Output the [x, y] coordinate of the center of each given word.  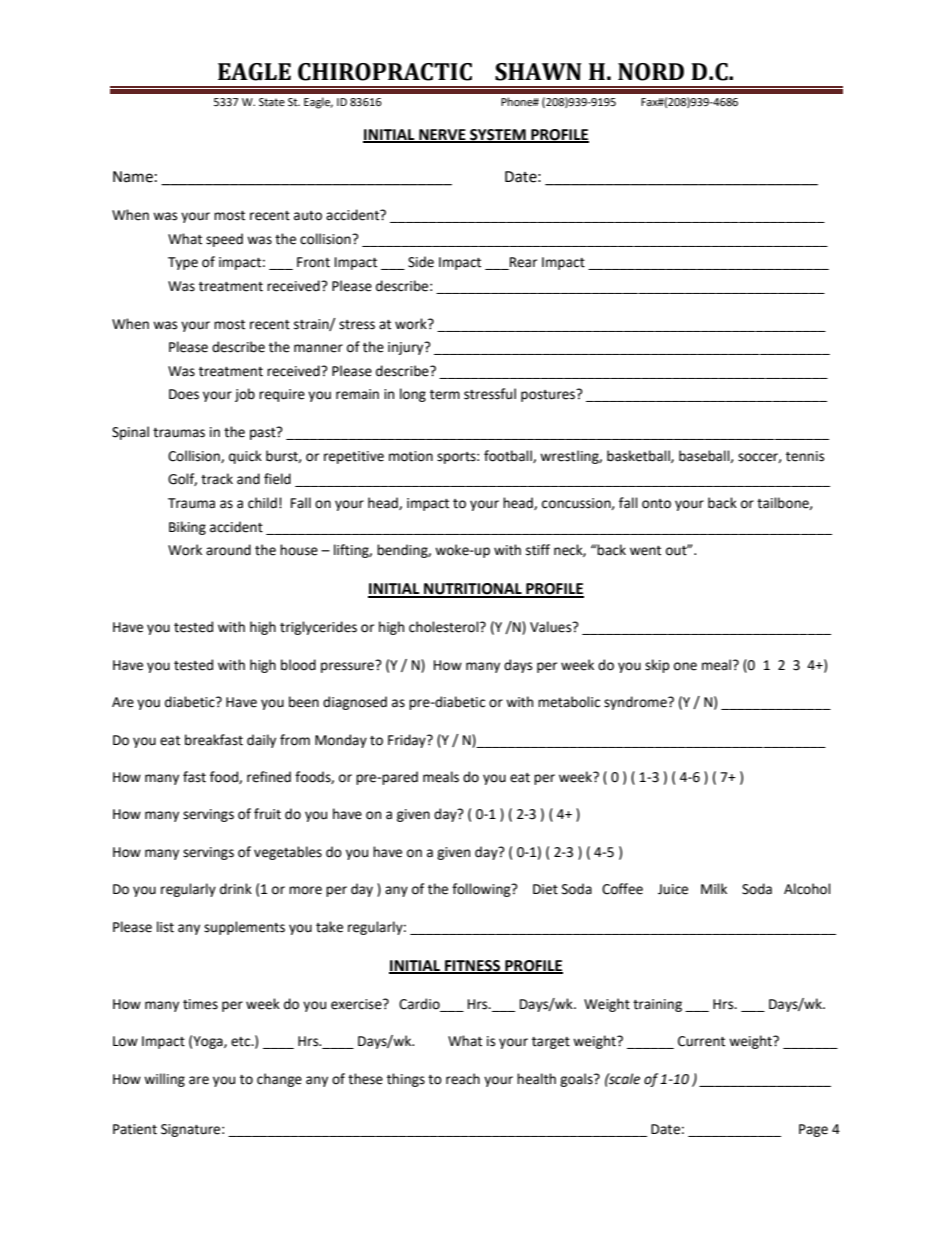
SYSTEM [498, 135]
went [645, 551]
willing [164, 1080]
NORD [651, 72]
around [228, 550]
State [272, 102]
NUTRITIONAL [473, 590]
